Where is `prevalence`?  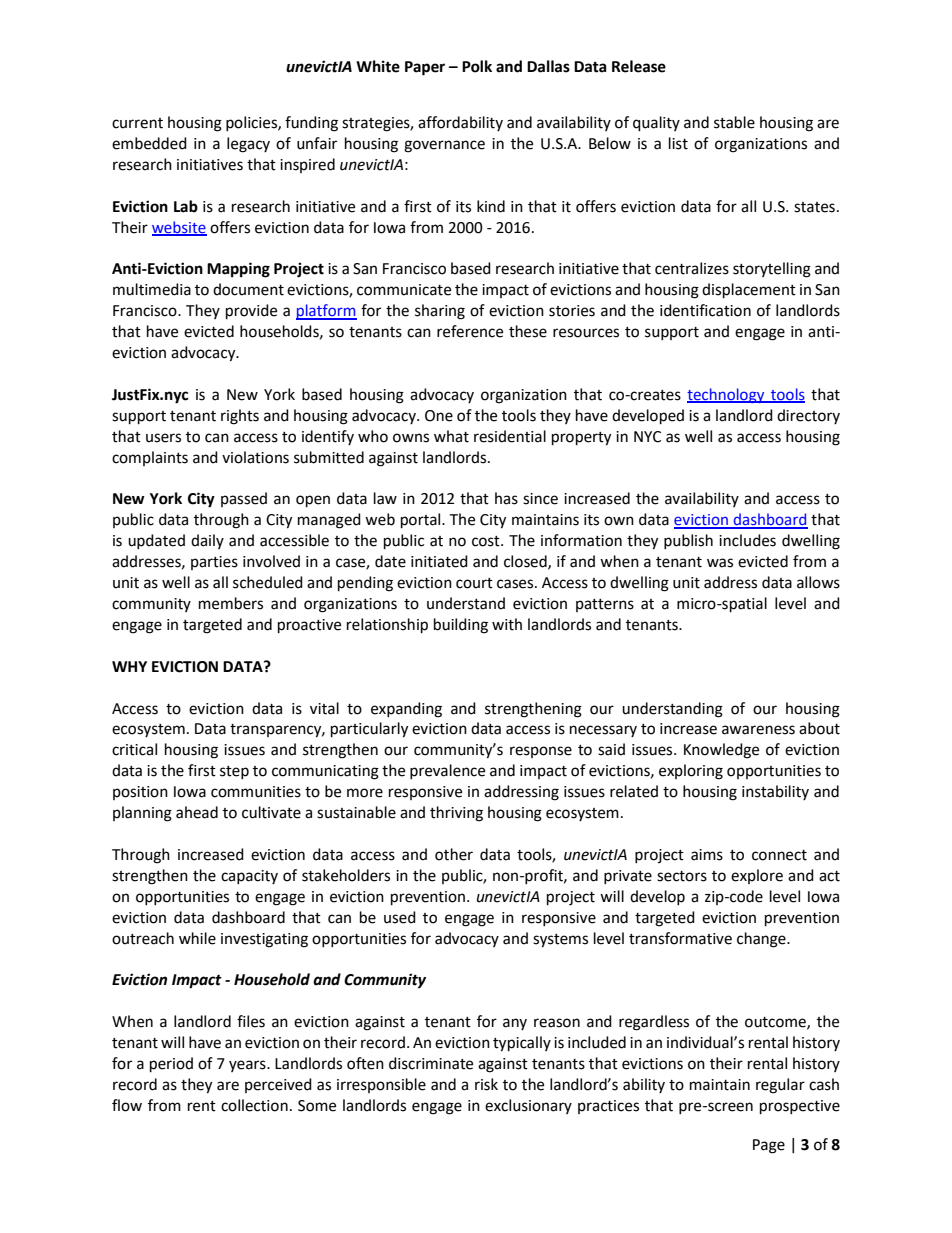 prevalence is located at coordinates (447, 771).
